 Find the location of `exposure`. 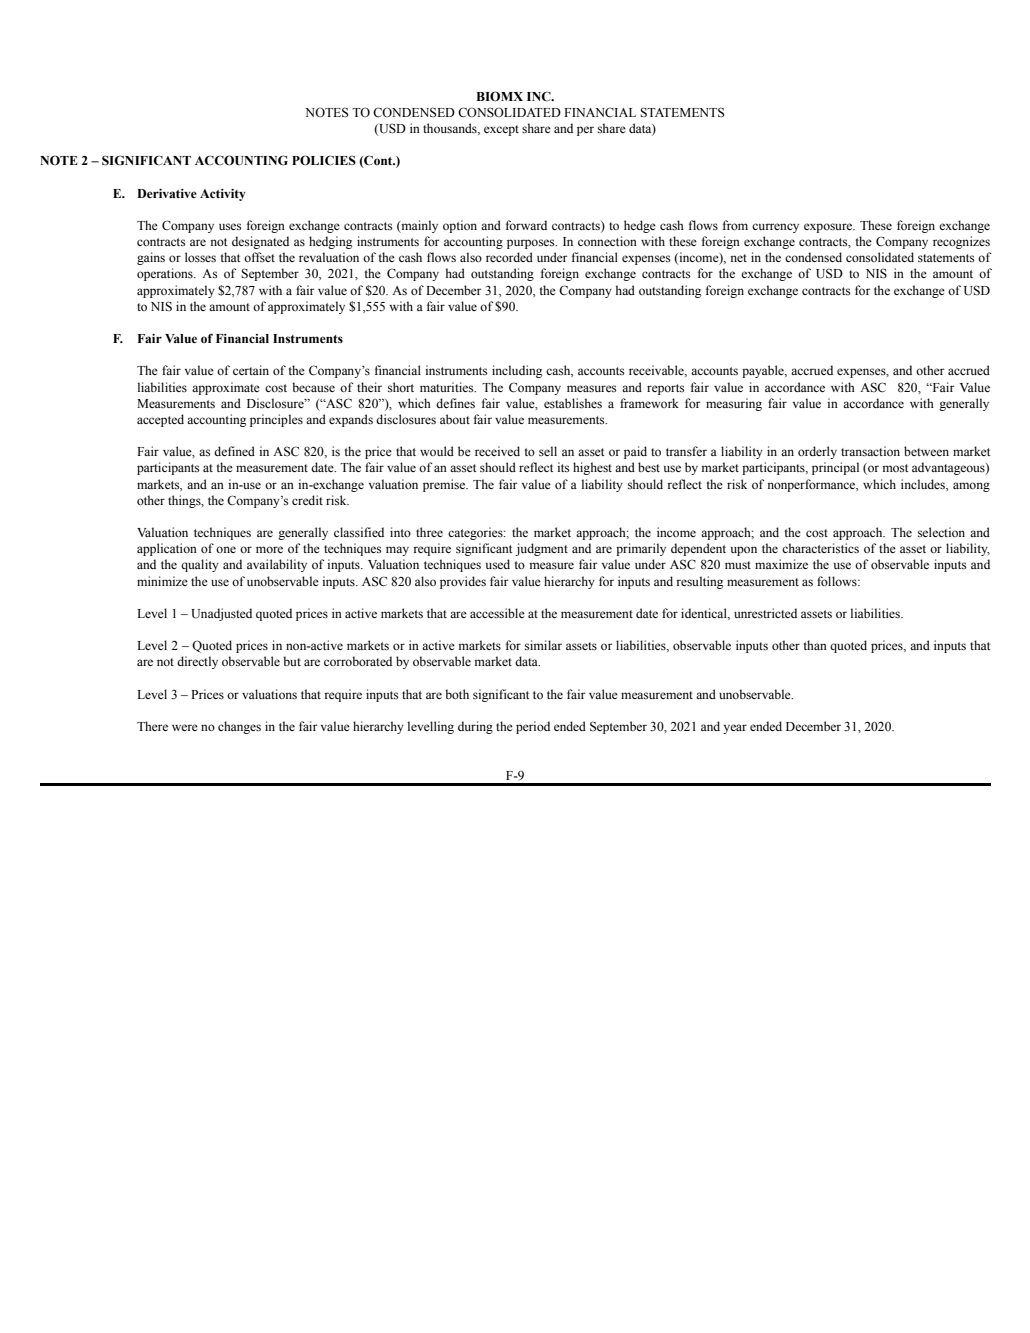

exposure is located at coordinates (829, 228).
